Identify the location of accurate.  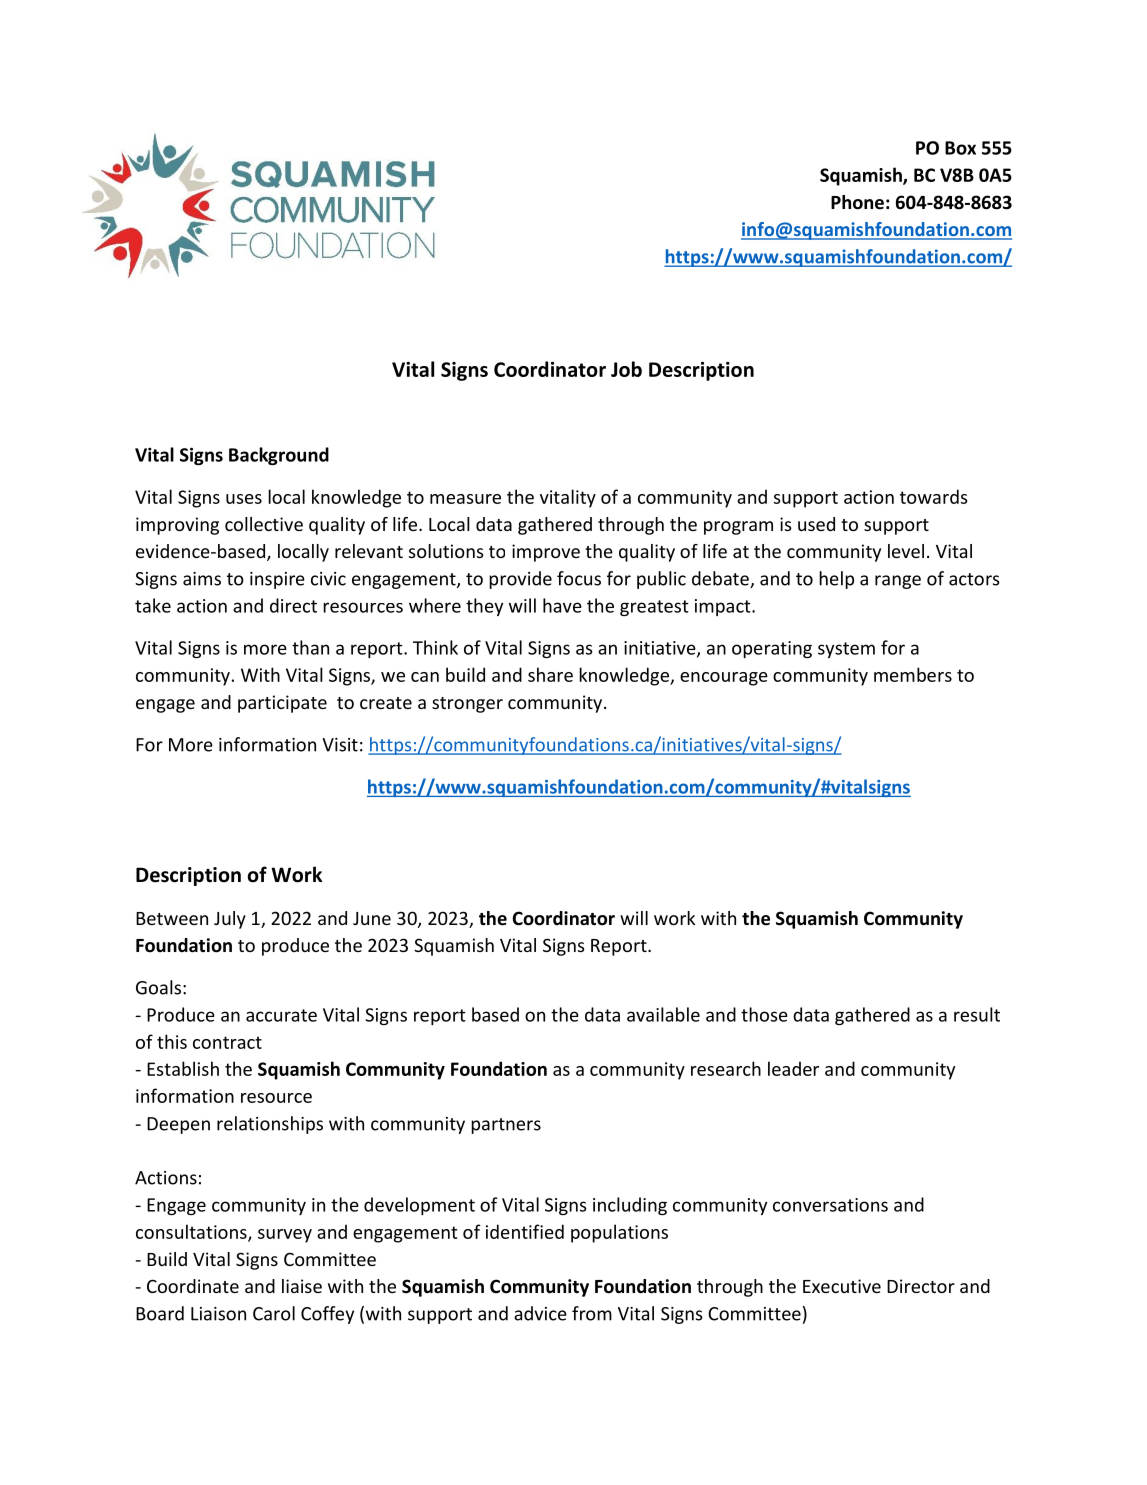
(281, 1015).
